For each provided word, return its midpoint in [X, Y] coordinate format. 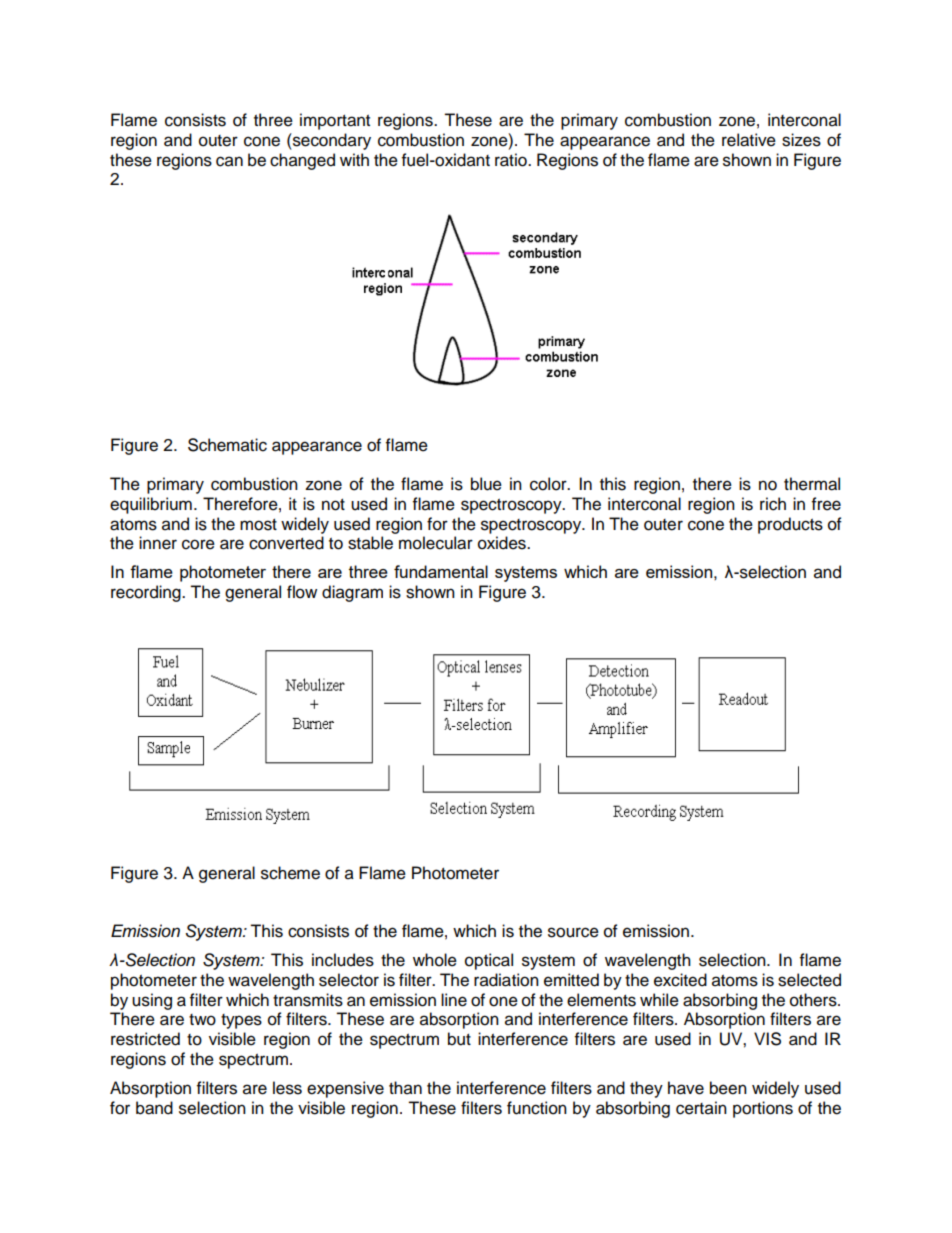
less [287, 1088]
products [790, 525]
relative [749, 140]
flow [302, 592]
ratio [512, 160]
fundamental [441, 571]
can [229, 161]
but [459, 1039]
